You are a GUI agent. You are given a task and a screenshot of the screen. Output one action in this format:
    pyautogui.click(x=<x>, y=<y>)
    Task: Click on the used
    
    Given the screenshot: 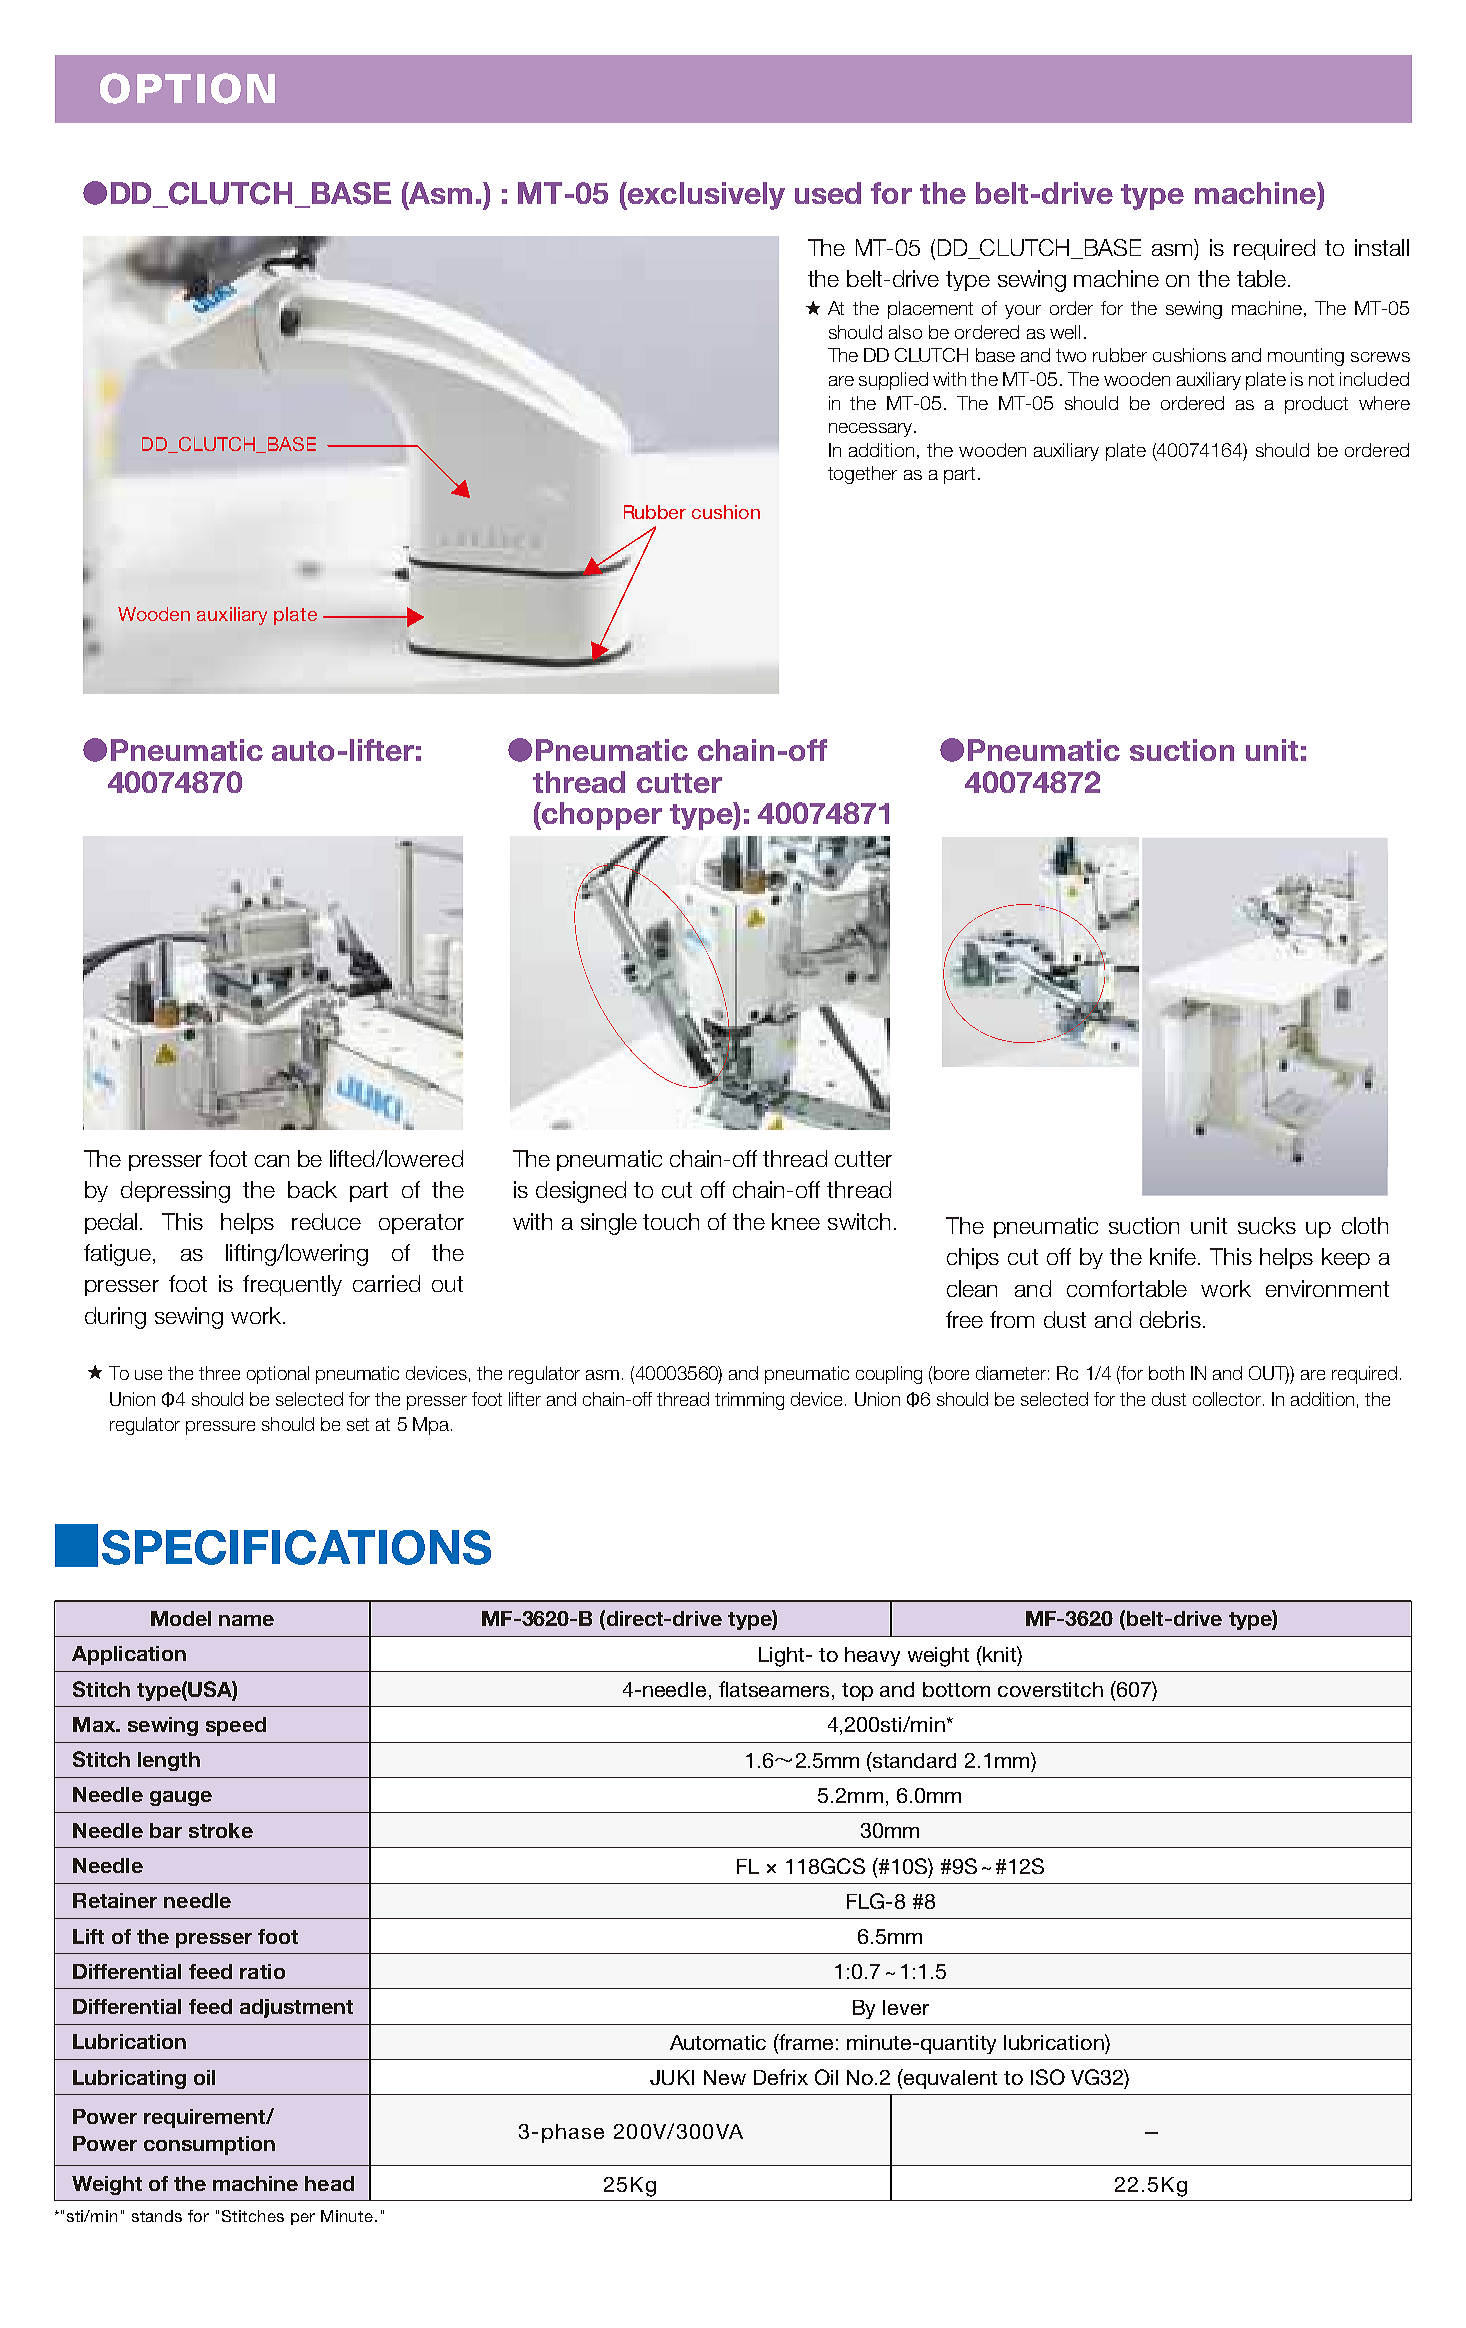 What is the action you would take?
    pyautogui.click(x=828, y=193)
